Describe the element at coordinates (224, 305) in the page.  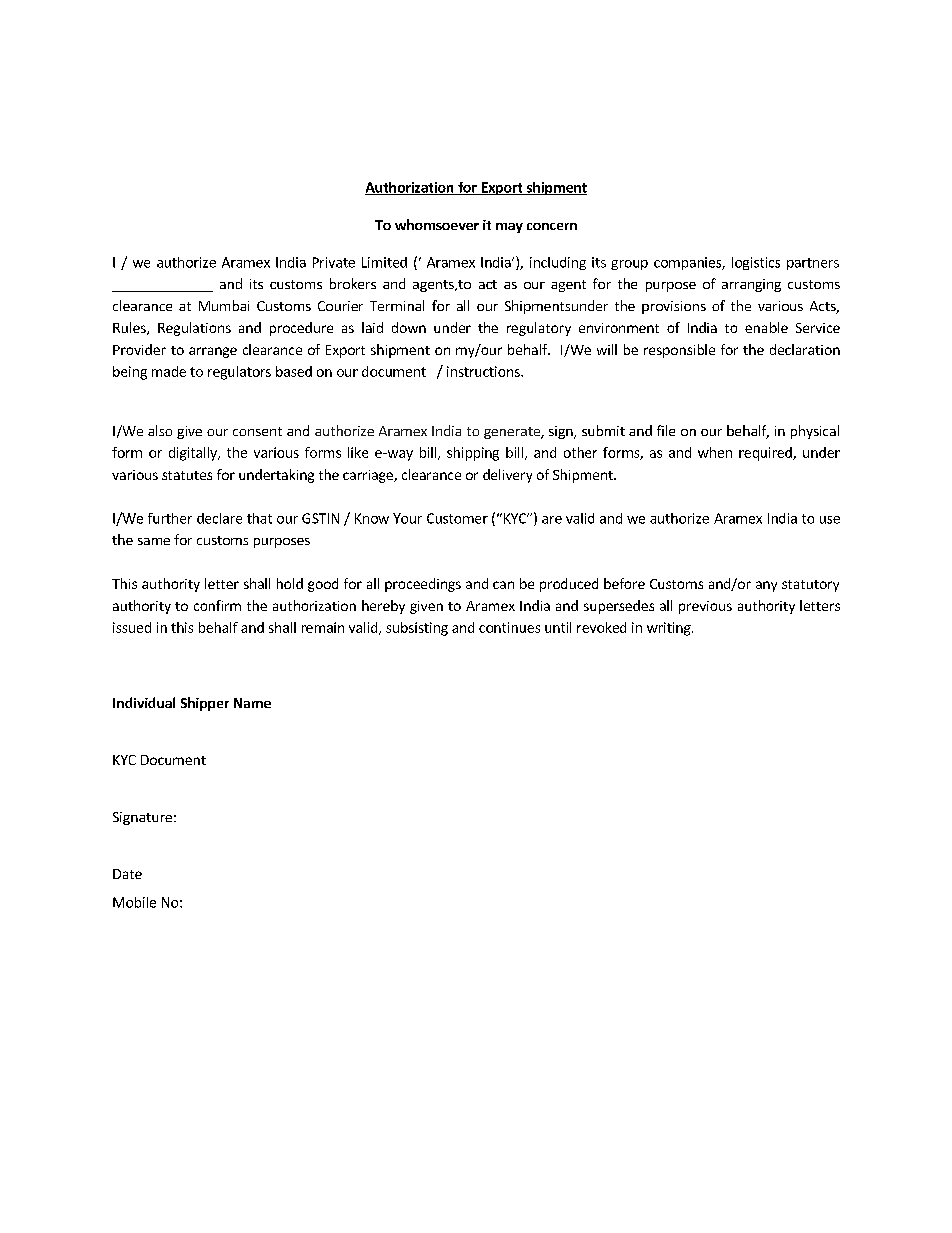
I see `Mumbai` at that location.
